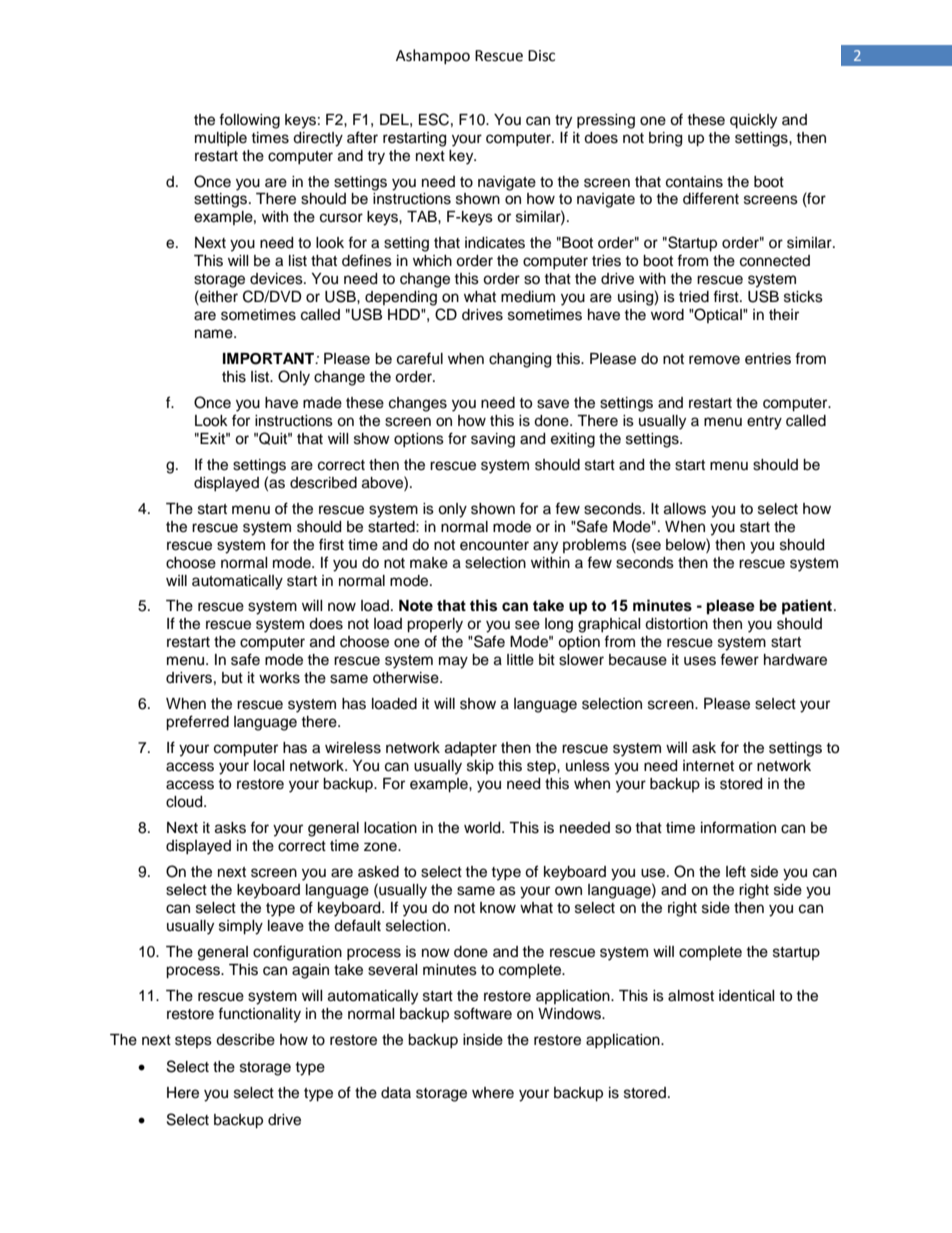 The height and width of the document is (1233, 952). Describe the element at coordinates (471, 749) in the document. I see `adapter` at that location.
